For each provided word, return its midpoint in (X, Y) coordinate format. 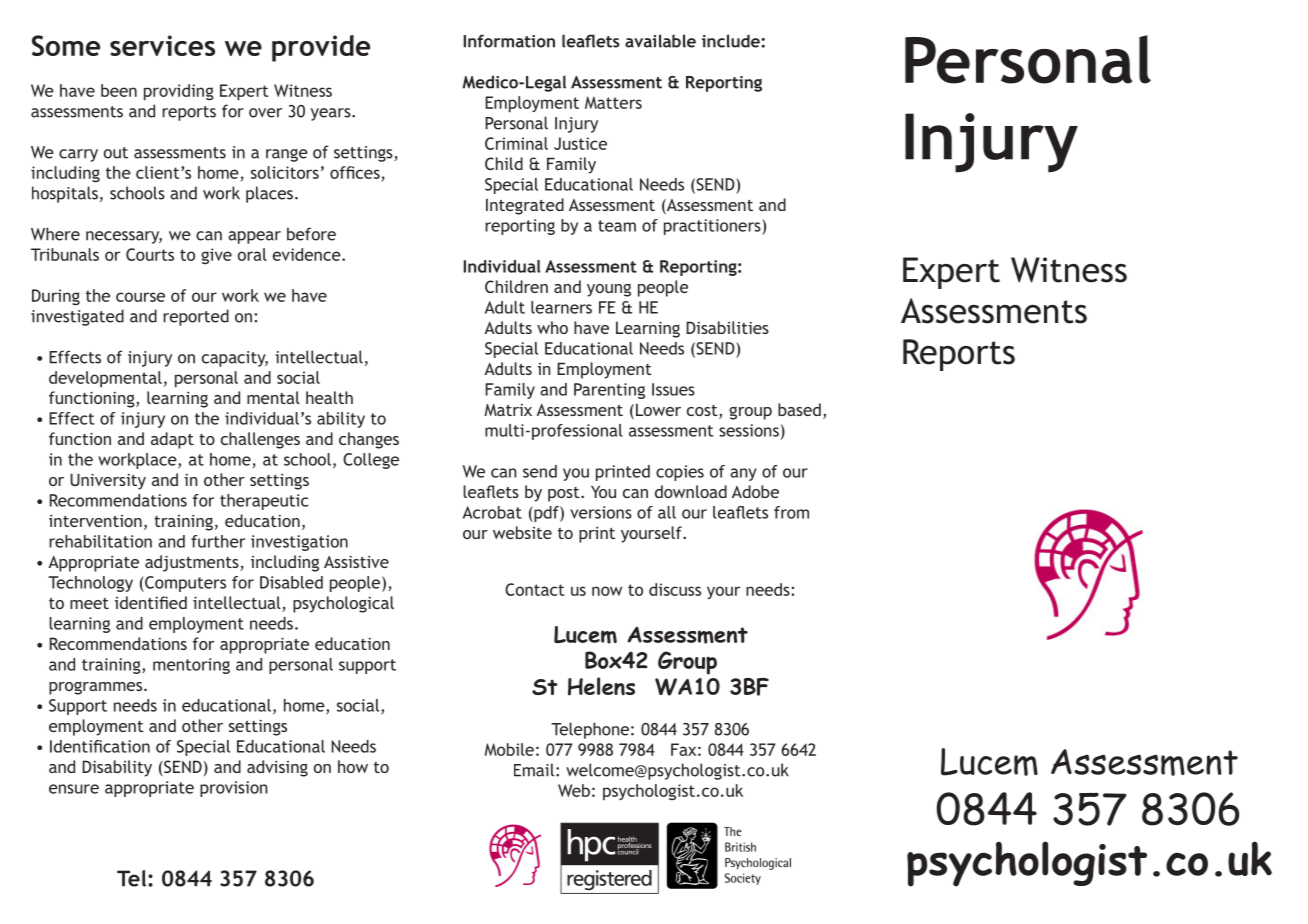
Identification (100, 746)
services (162, 45)
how (353, 766)
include (732, 41)
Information (509, 41)
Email (534, 770)
